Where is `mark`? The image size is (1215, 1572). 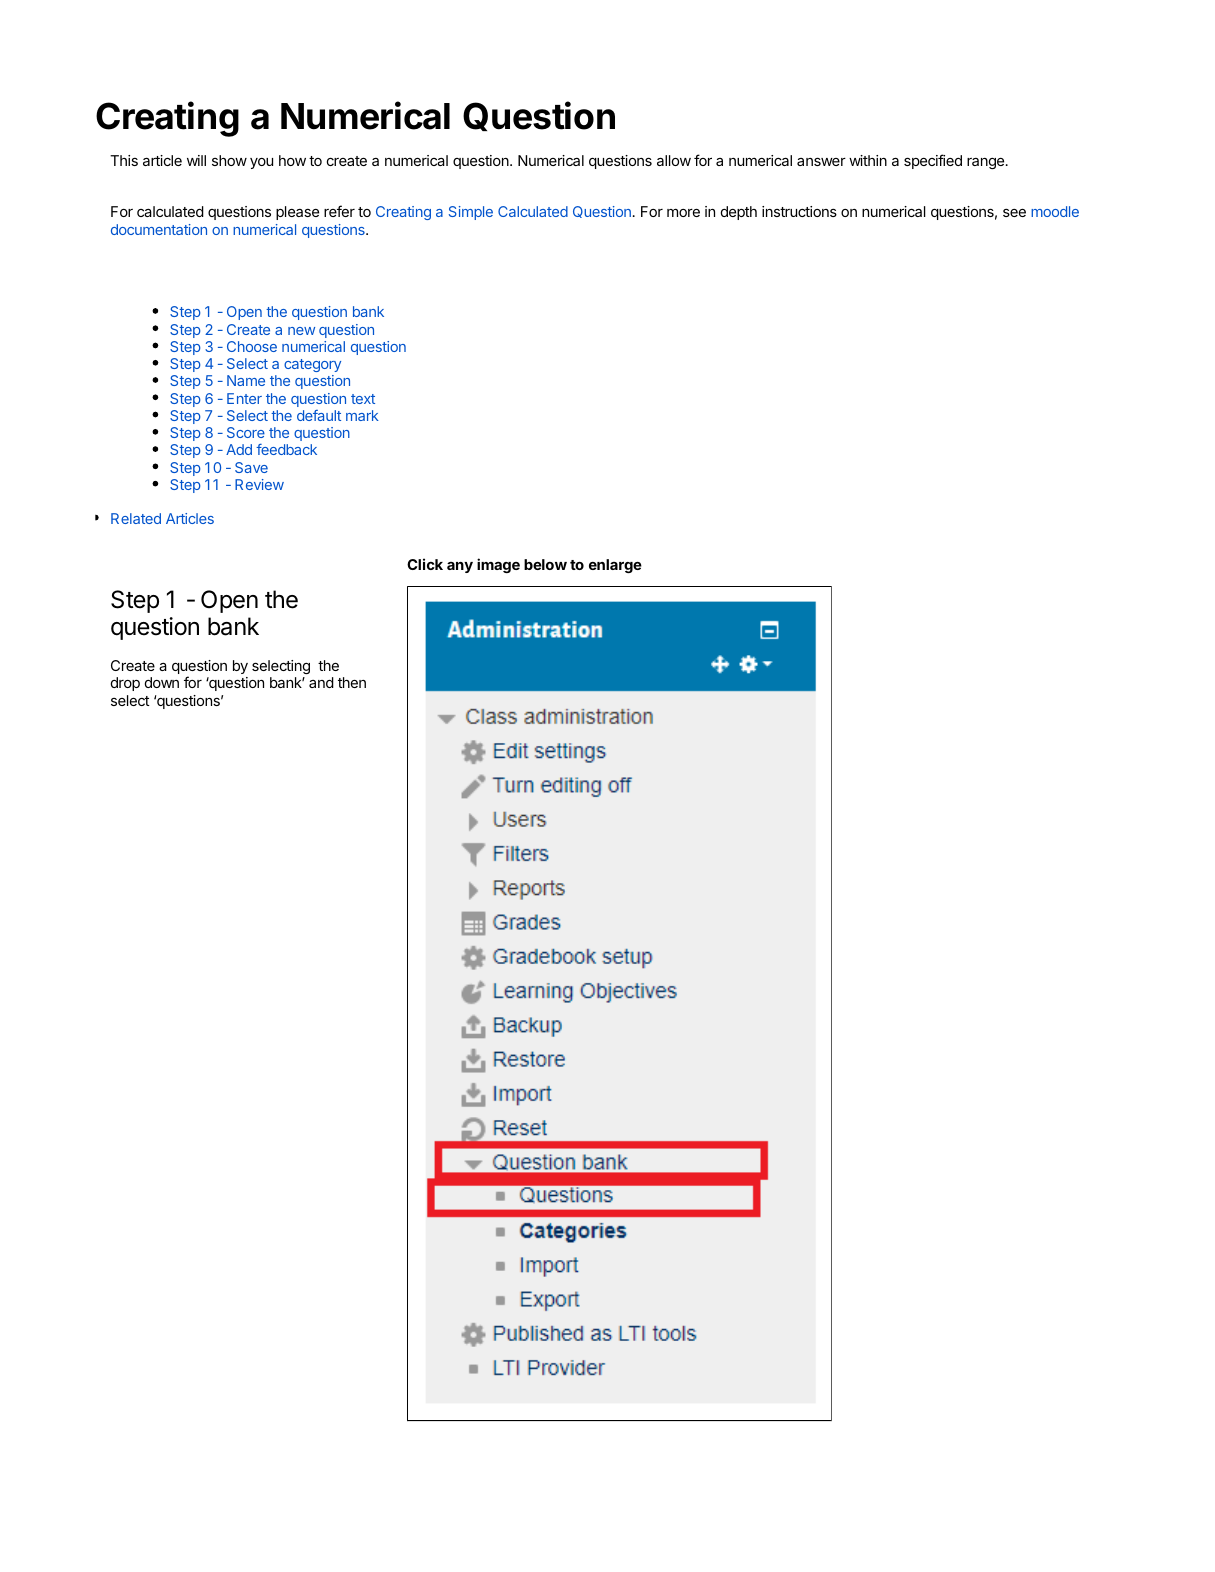 mark is located at coordinates (362, 415).
